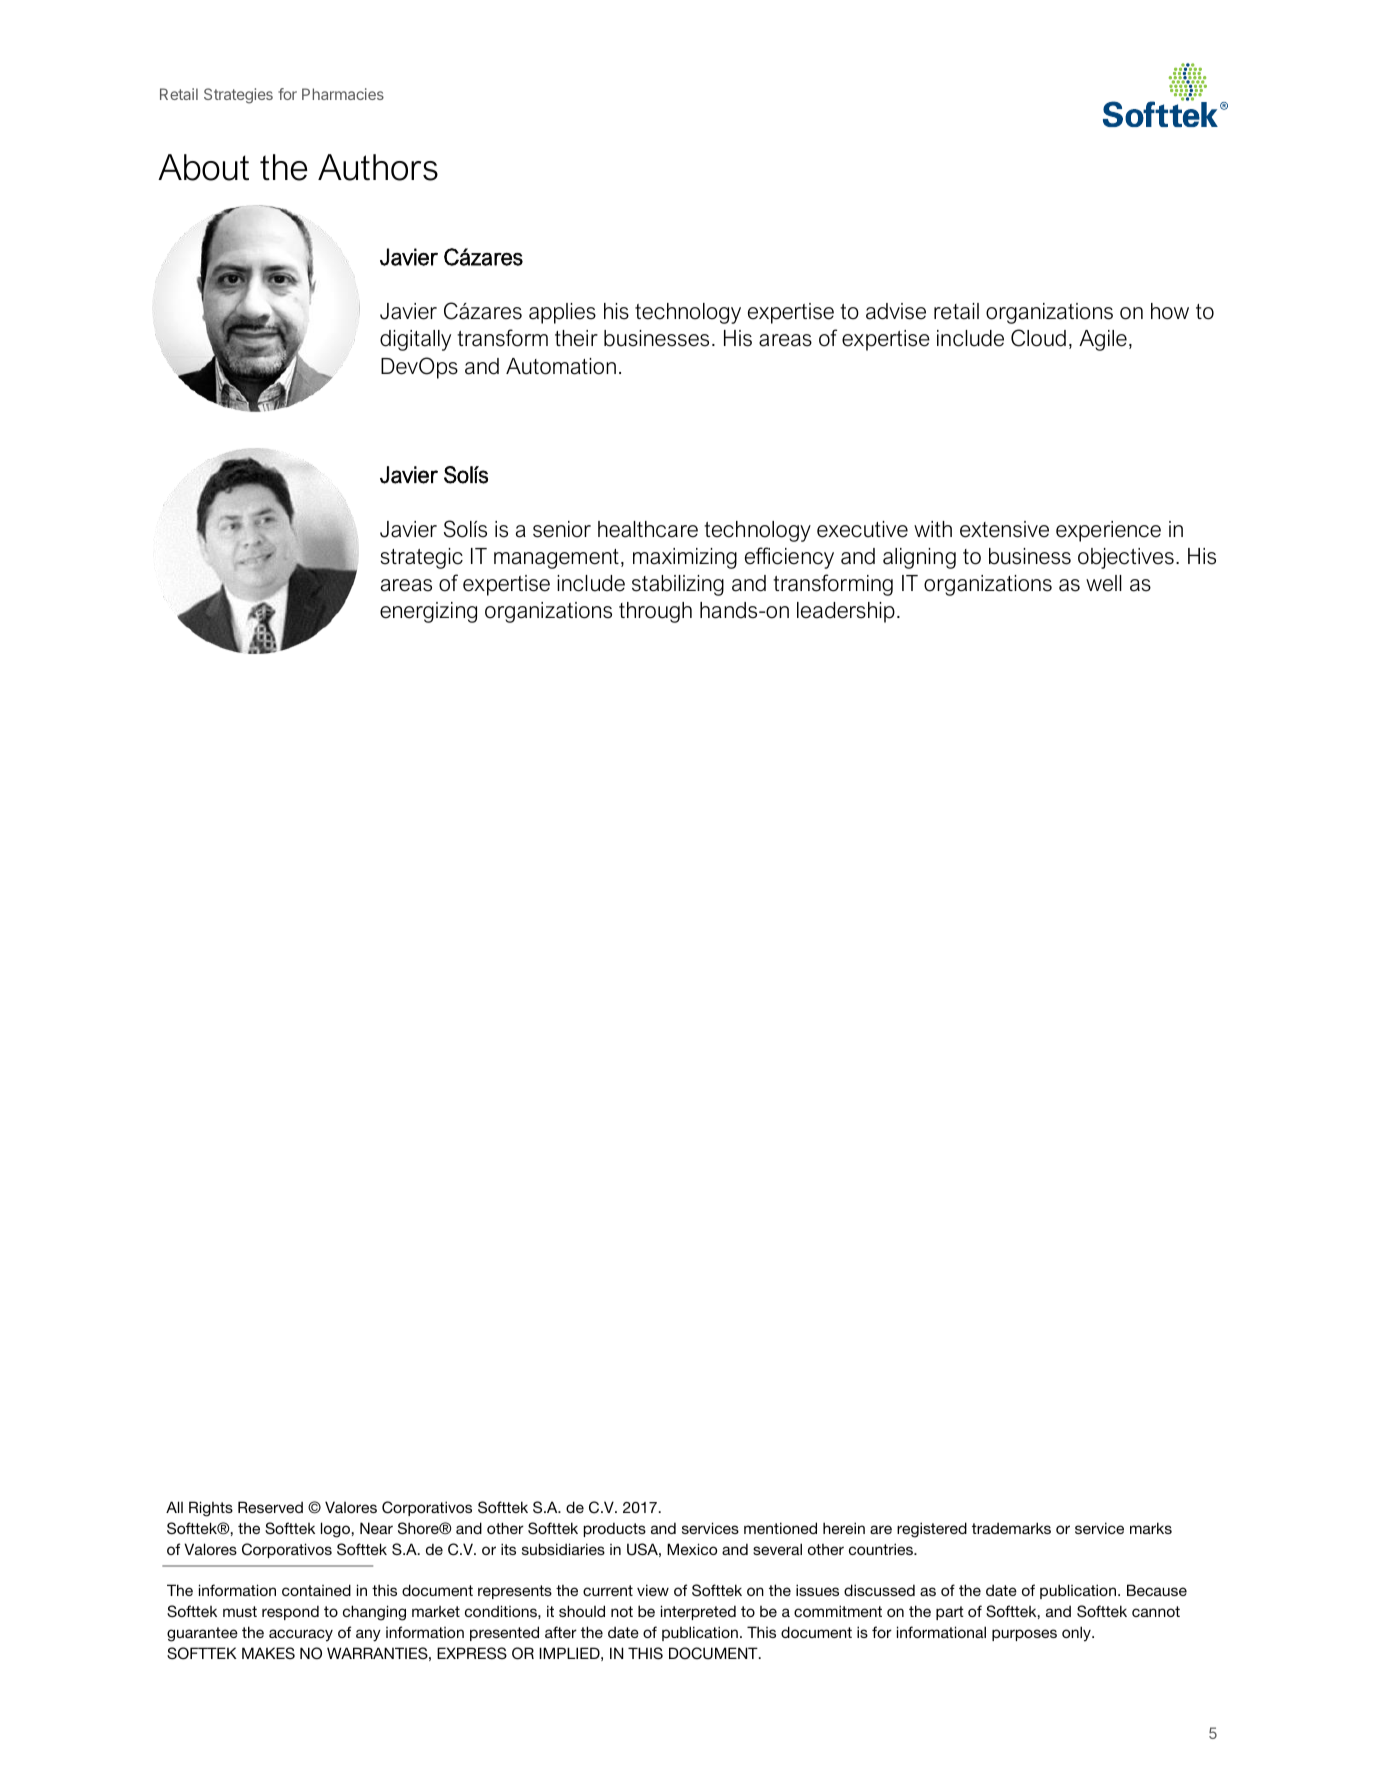 Image resolution: width=1377 pixels, height=1782 pixels. What do you see at coordinates (421, 558) in the page?
I see `strategic` at bounding box center [421, 558].
